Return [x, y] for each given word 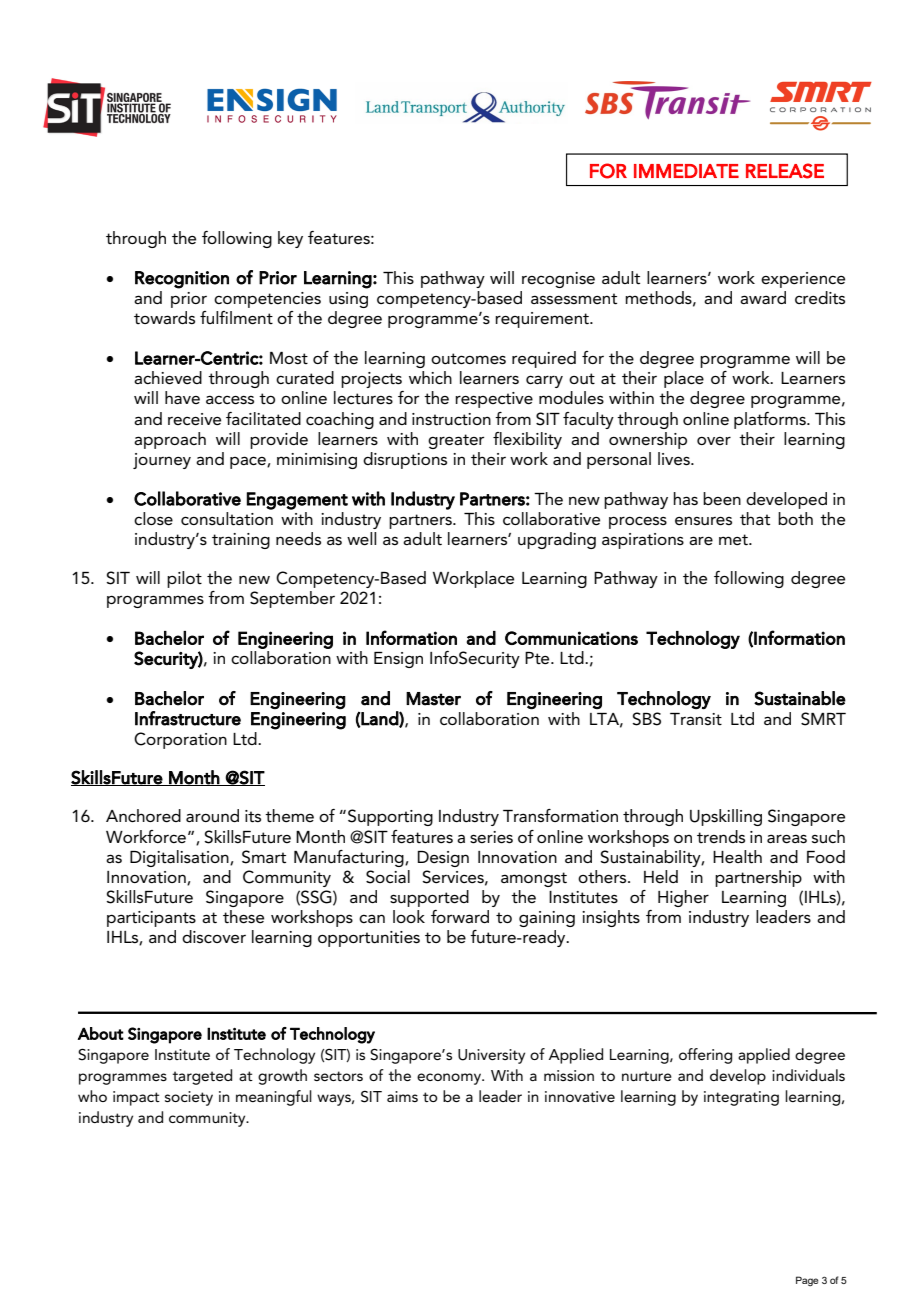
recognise [558, 280]
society [189, 1098]
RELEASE [785, 171]
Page [807, 1281]
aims [402, 1096]
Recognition [182, 280]
